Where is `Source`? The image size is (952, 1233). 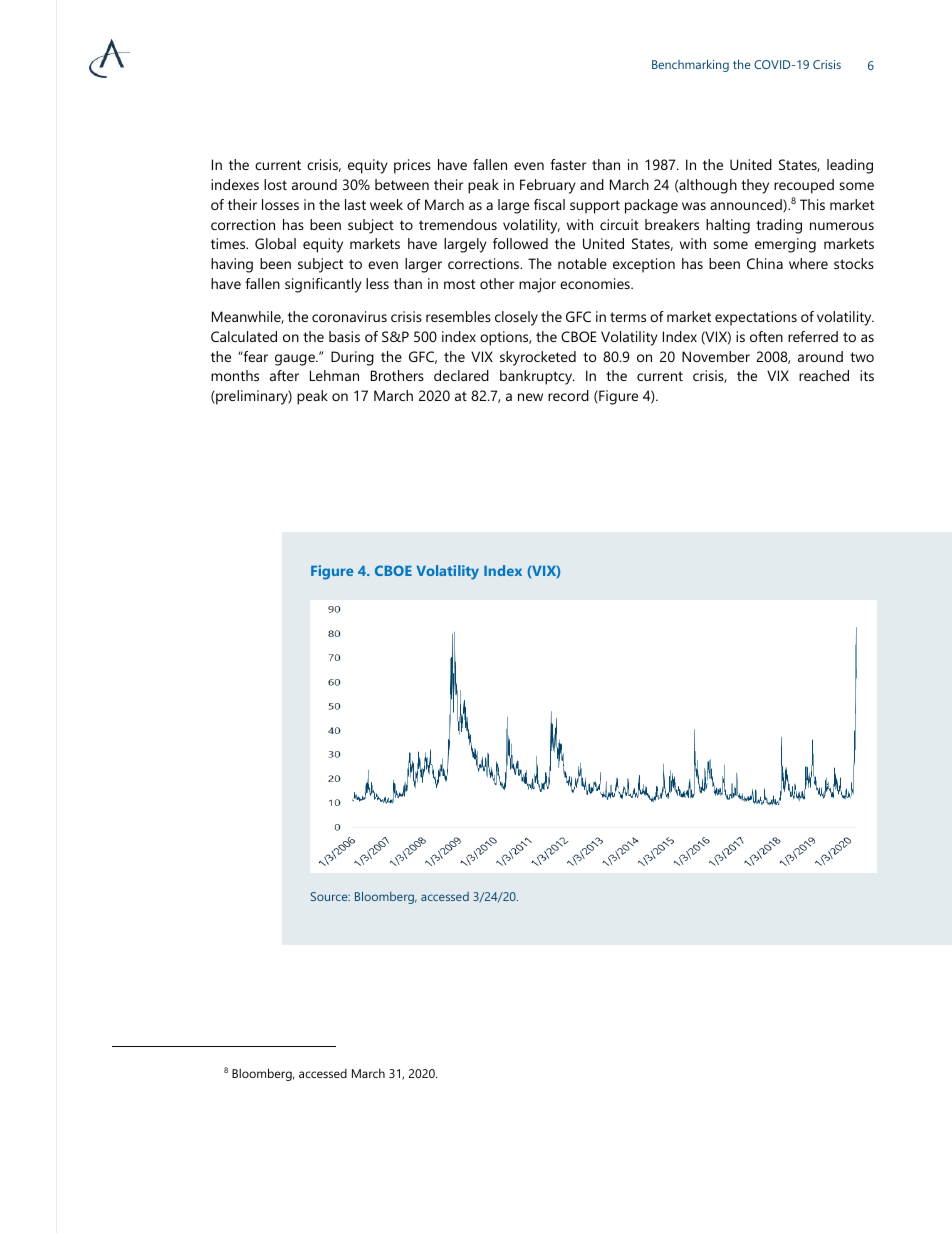 Source is located at coordinates (330, 896).
